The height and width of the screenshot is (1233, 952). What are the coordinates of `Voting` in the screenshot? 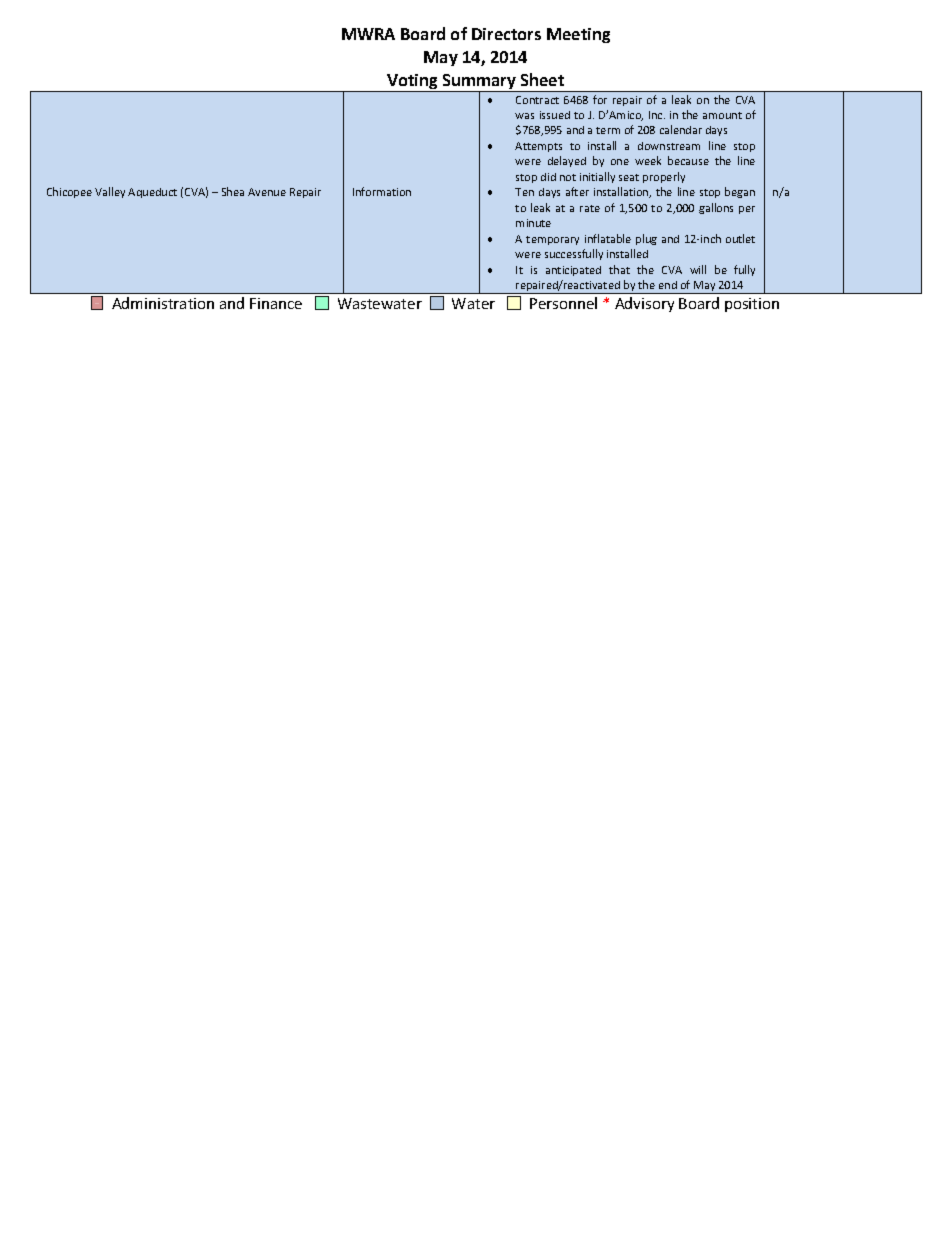 It's located at (412, 83).
